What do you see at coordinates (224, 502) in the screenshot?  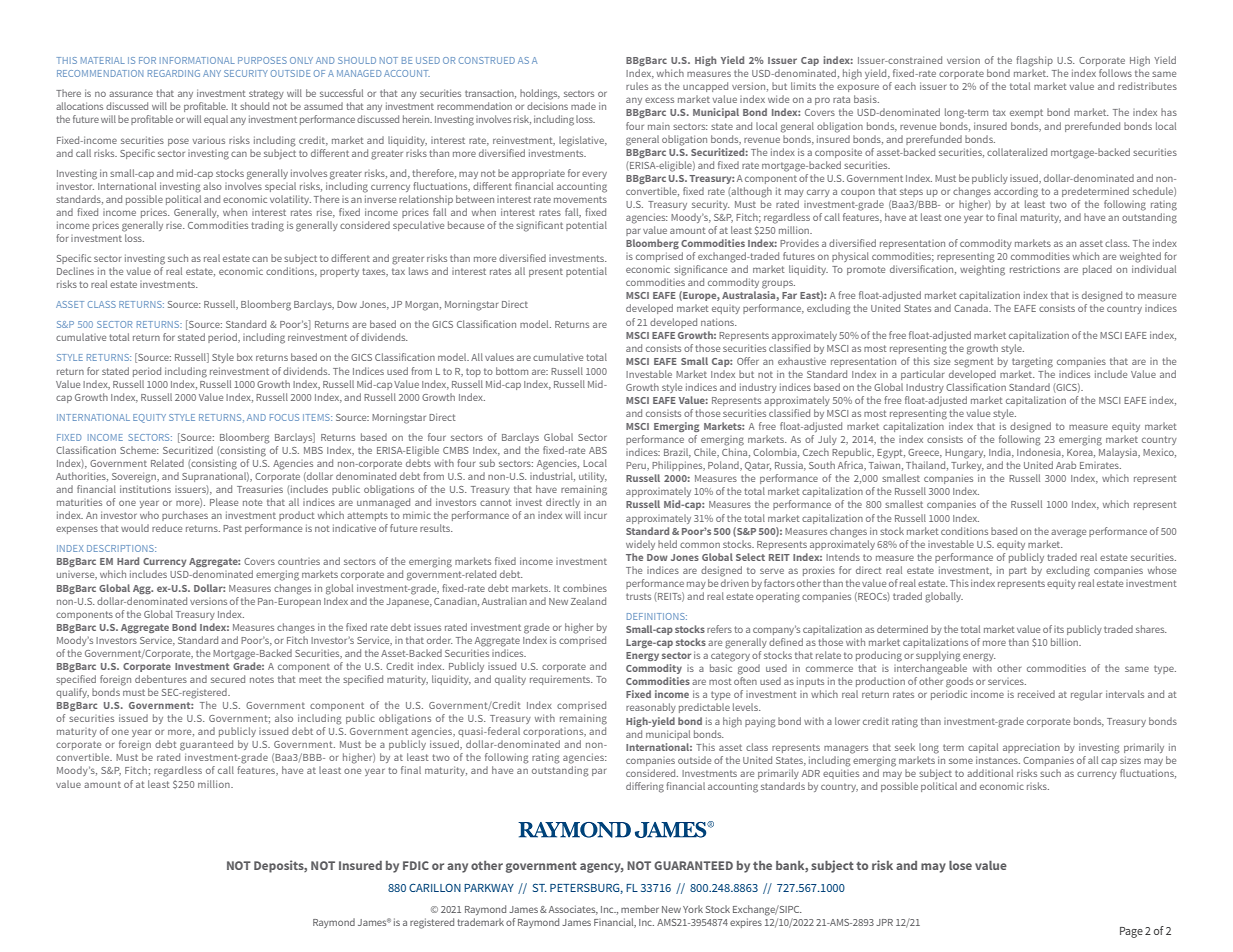 I see `Please` at bounding box center [224, 502].
